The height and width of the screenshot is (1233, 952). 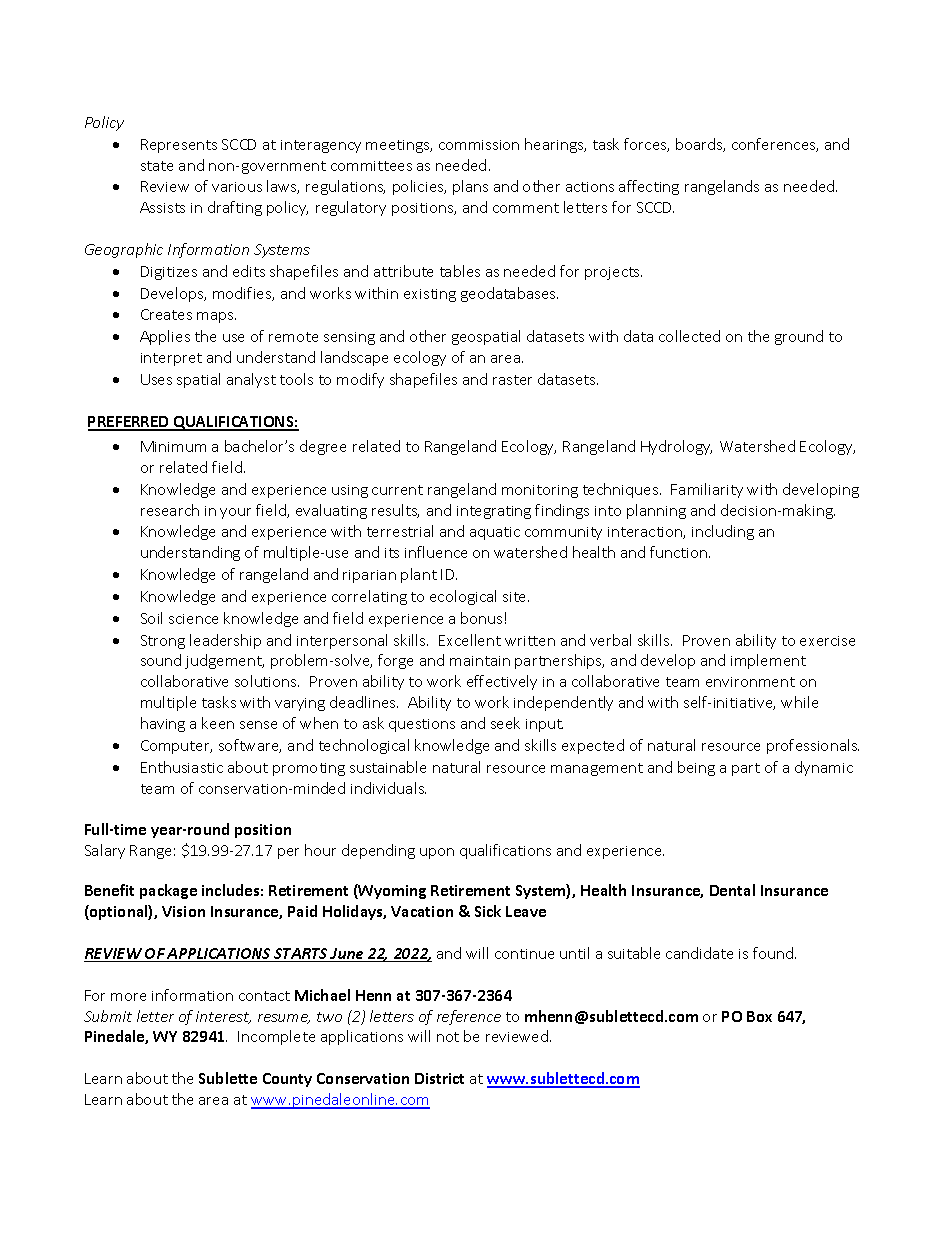 I want to click on Box, so click(x=759, y=1016).
